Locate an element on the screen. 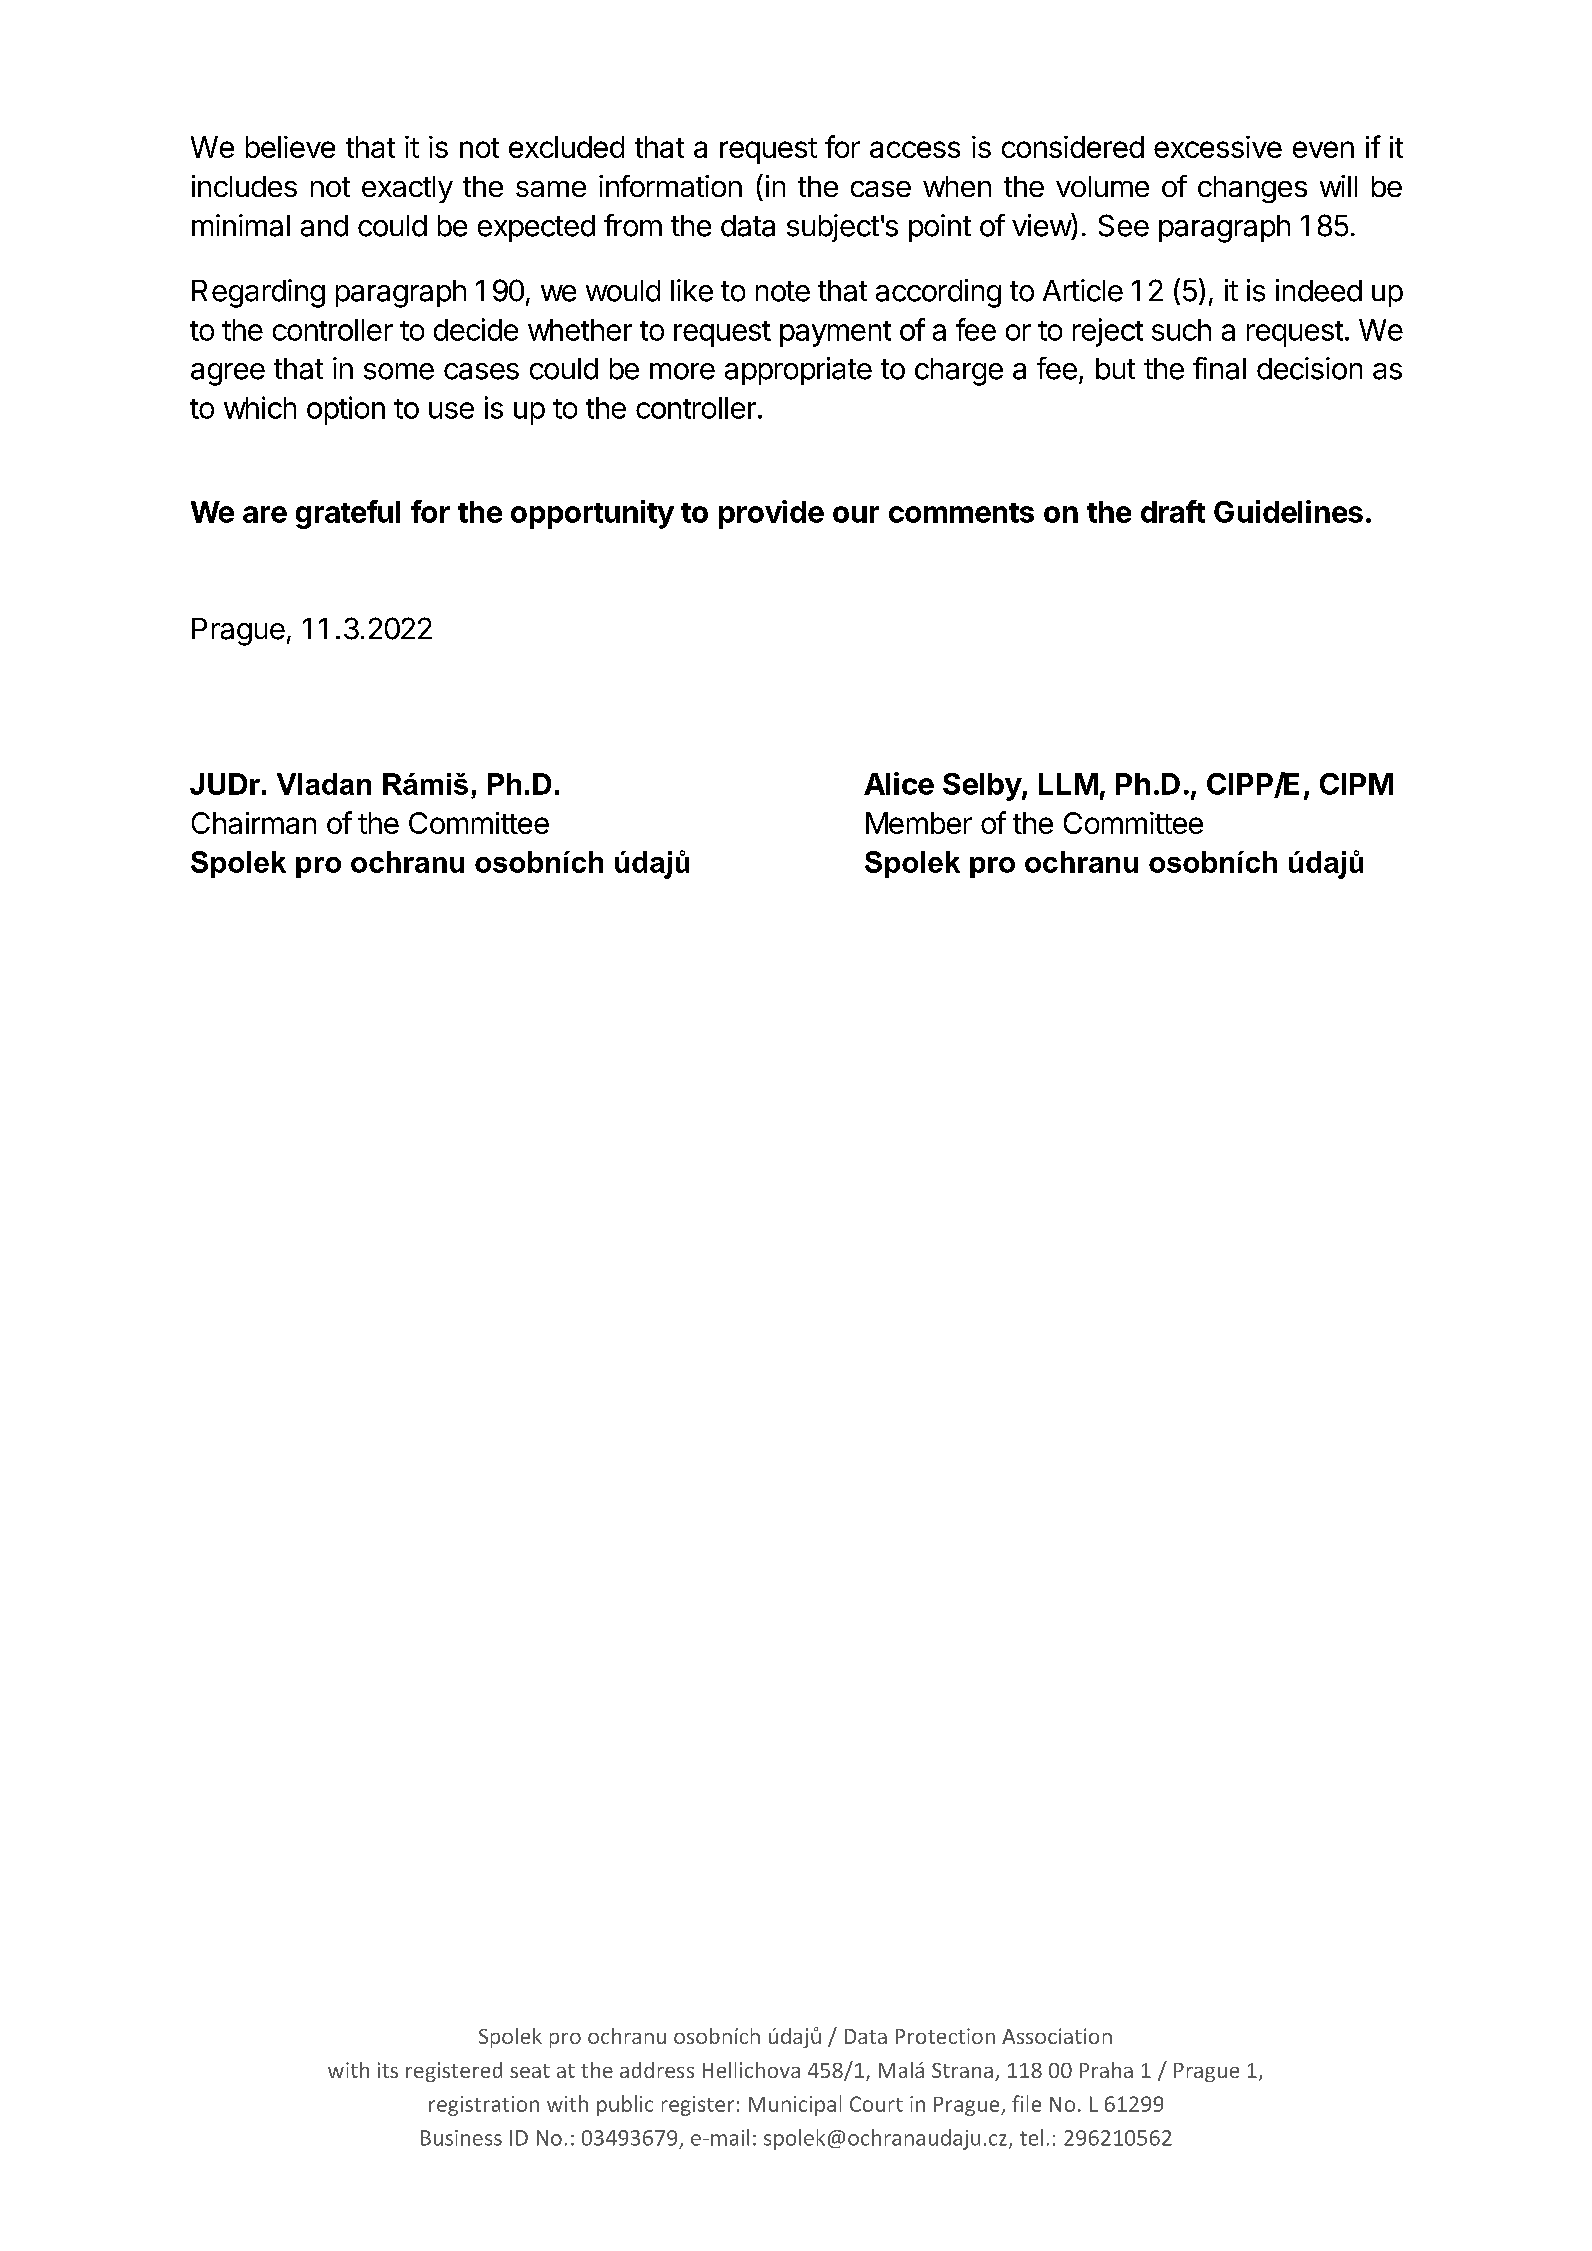 This screenshot has width=1592, height=2251. and is located at coordinates (324, 226).
